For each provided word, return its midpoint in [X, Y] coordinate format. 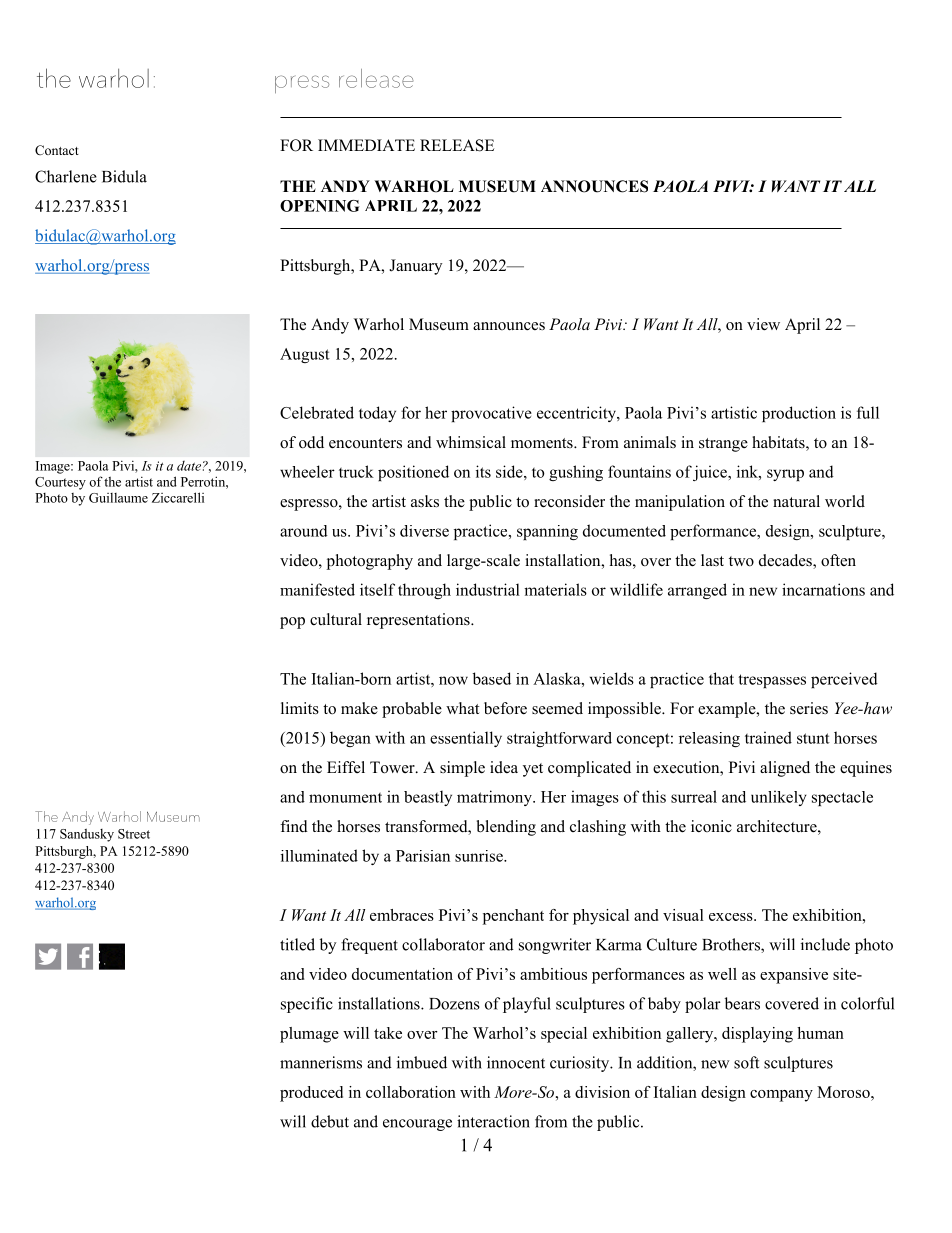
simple [462, 769]
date [189, 466]
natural [796, 501]
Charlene [66, 176]
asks [425, 501]
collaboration [411, 1092]
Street [134, 834]
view [763, 324]
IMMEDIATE [366, 145]
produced [311, 1094]
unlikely [779, 798]
